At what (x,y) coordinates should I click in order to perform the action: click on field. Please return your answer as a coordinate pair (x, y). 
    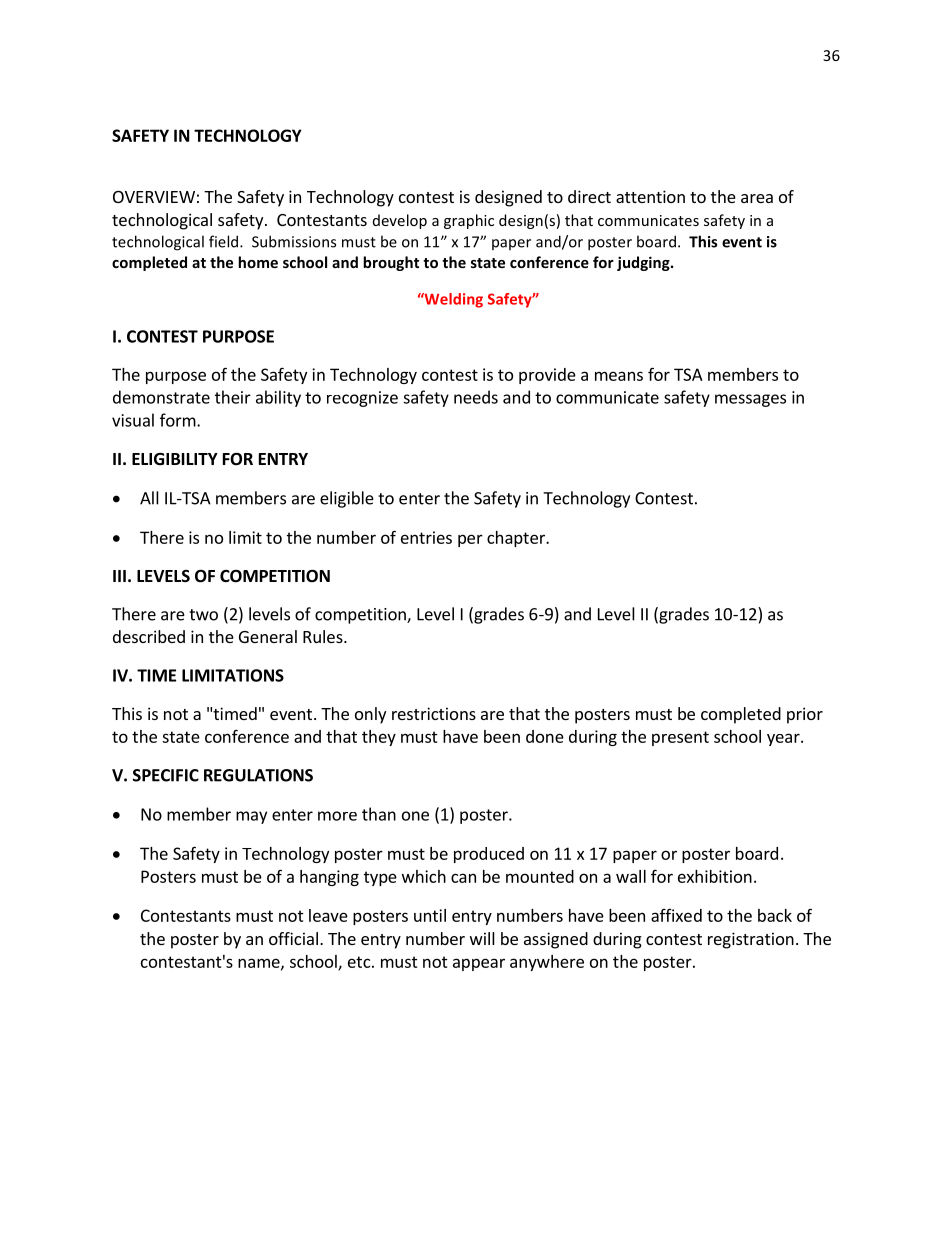
    Looking at the image, I should click on (225, 241).
